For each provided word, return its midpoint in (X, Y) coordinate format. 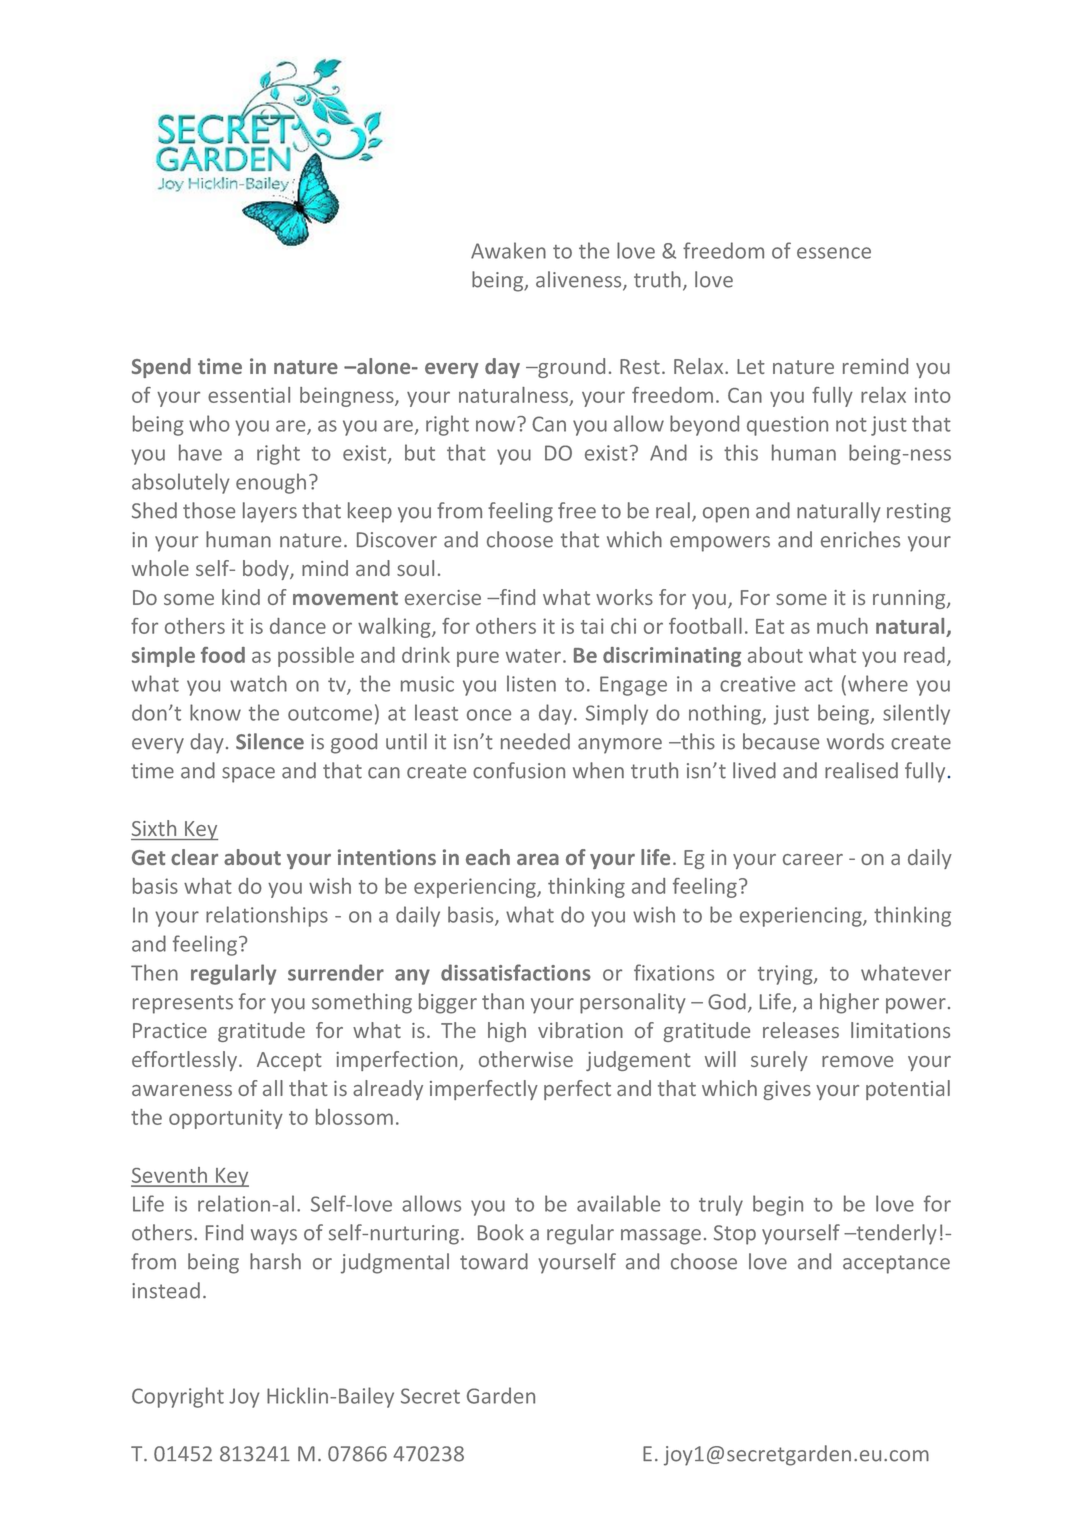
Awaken (508, 250)
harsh (275, 1261)
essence (834, 253)
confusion (519, 770)
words (855, 741)
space (248, 775)
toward (494, 1261)
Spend (161, 368)
